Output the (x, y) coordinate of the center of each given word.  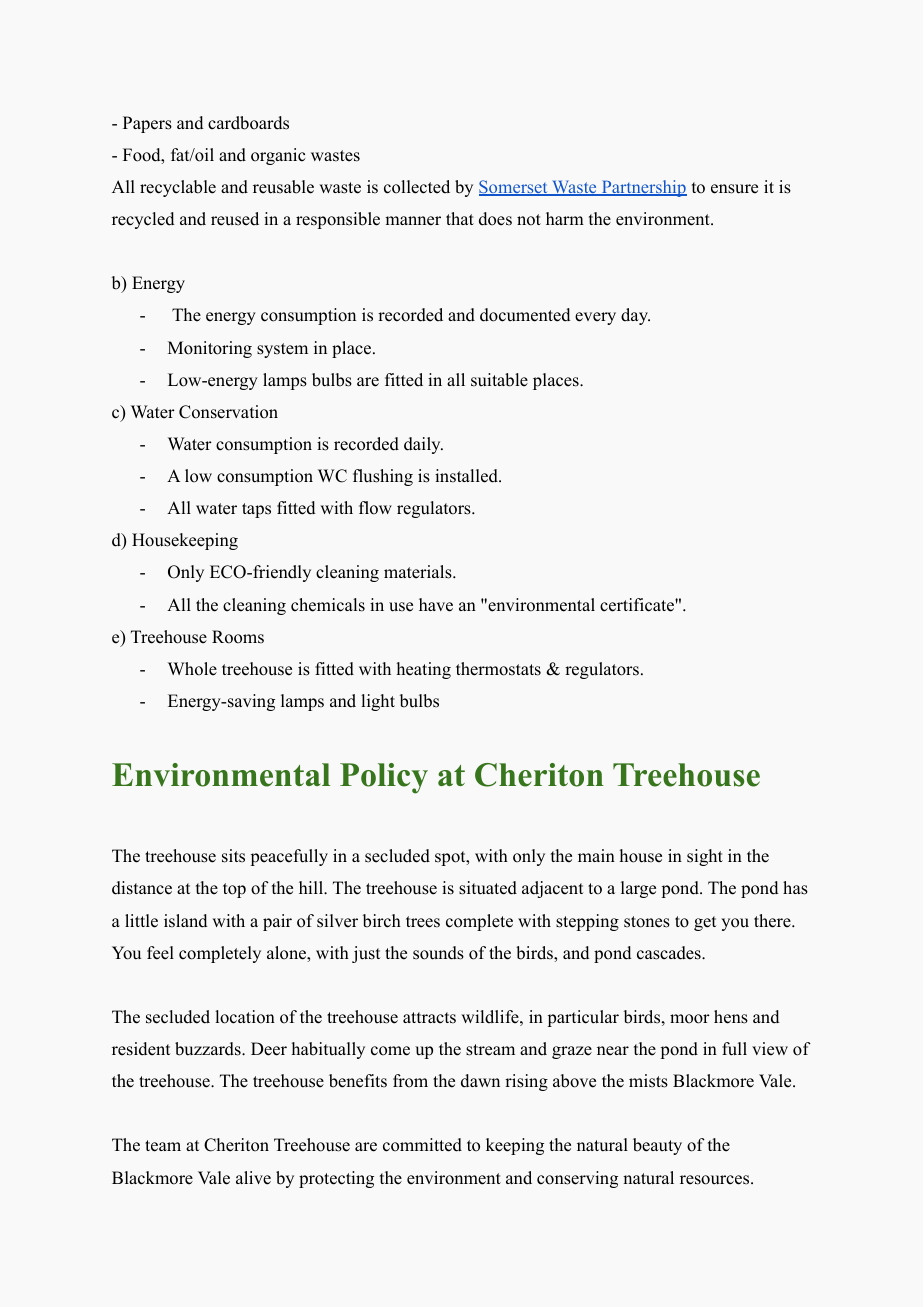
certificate (638, 605)
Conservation (228, 412)
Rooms (238, 637)
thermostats (498, 669)
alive (253, 1178)
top (234, 890)
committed (422, 1145)
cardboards (248, 123)
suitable (499, 380)
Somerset (514, 188)
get (705, 923)
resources (714, 1180)
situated (488, 888)
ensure (734, 189)
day (635, 316)
